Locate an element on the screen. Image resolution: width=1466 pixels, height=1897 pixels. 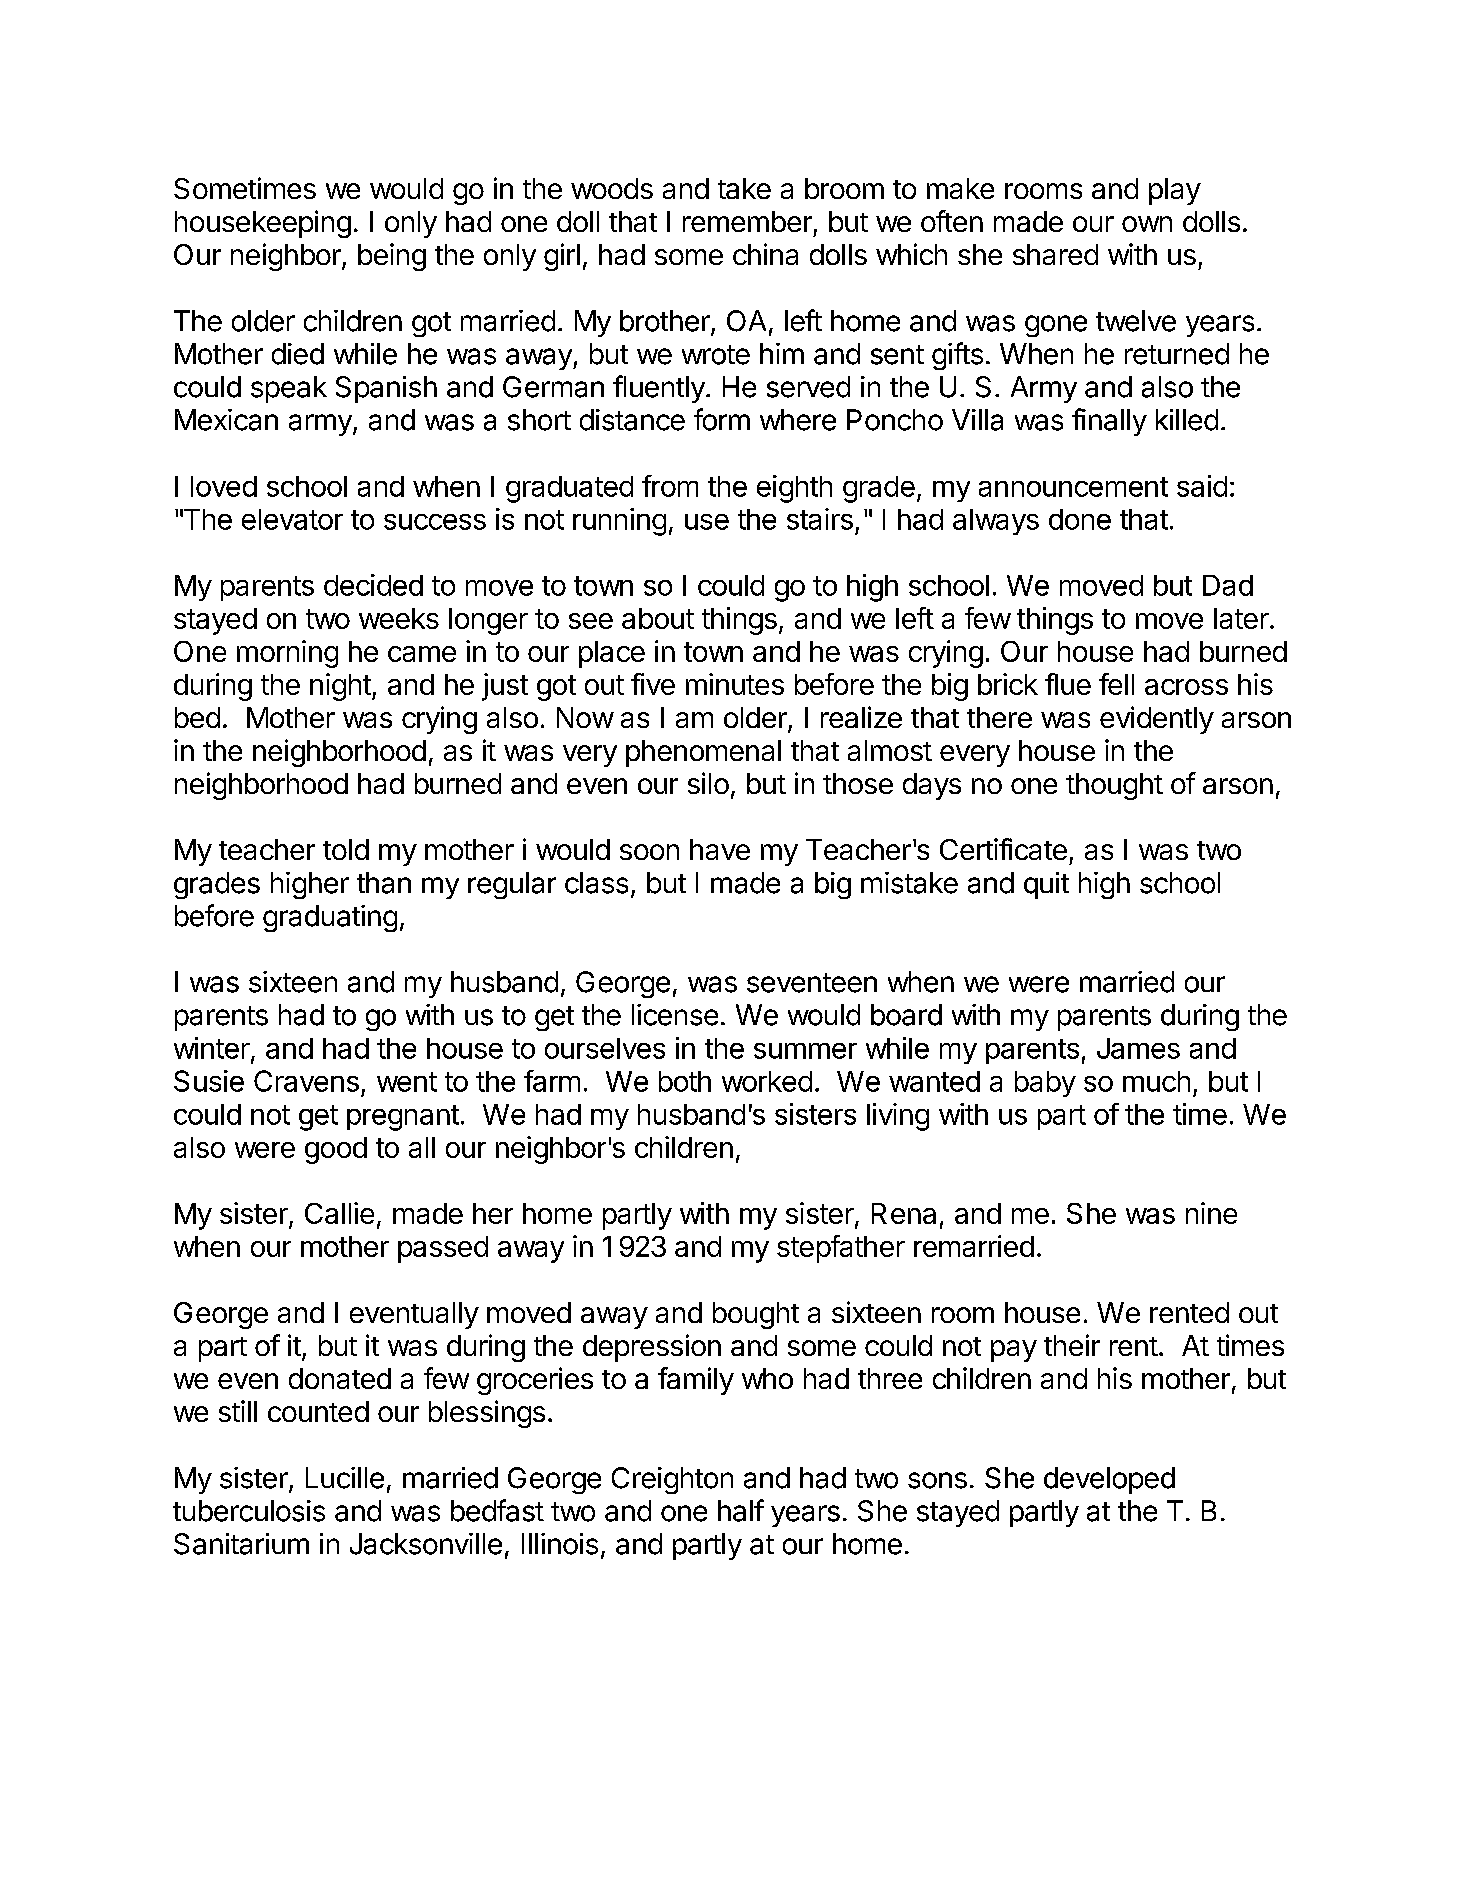
loved is located at coordinates (224, 486).
